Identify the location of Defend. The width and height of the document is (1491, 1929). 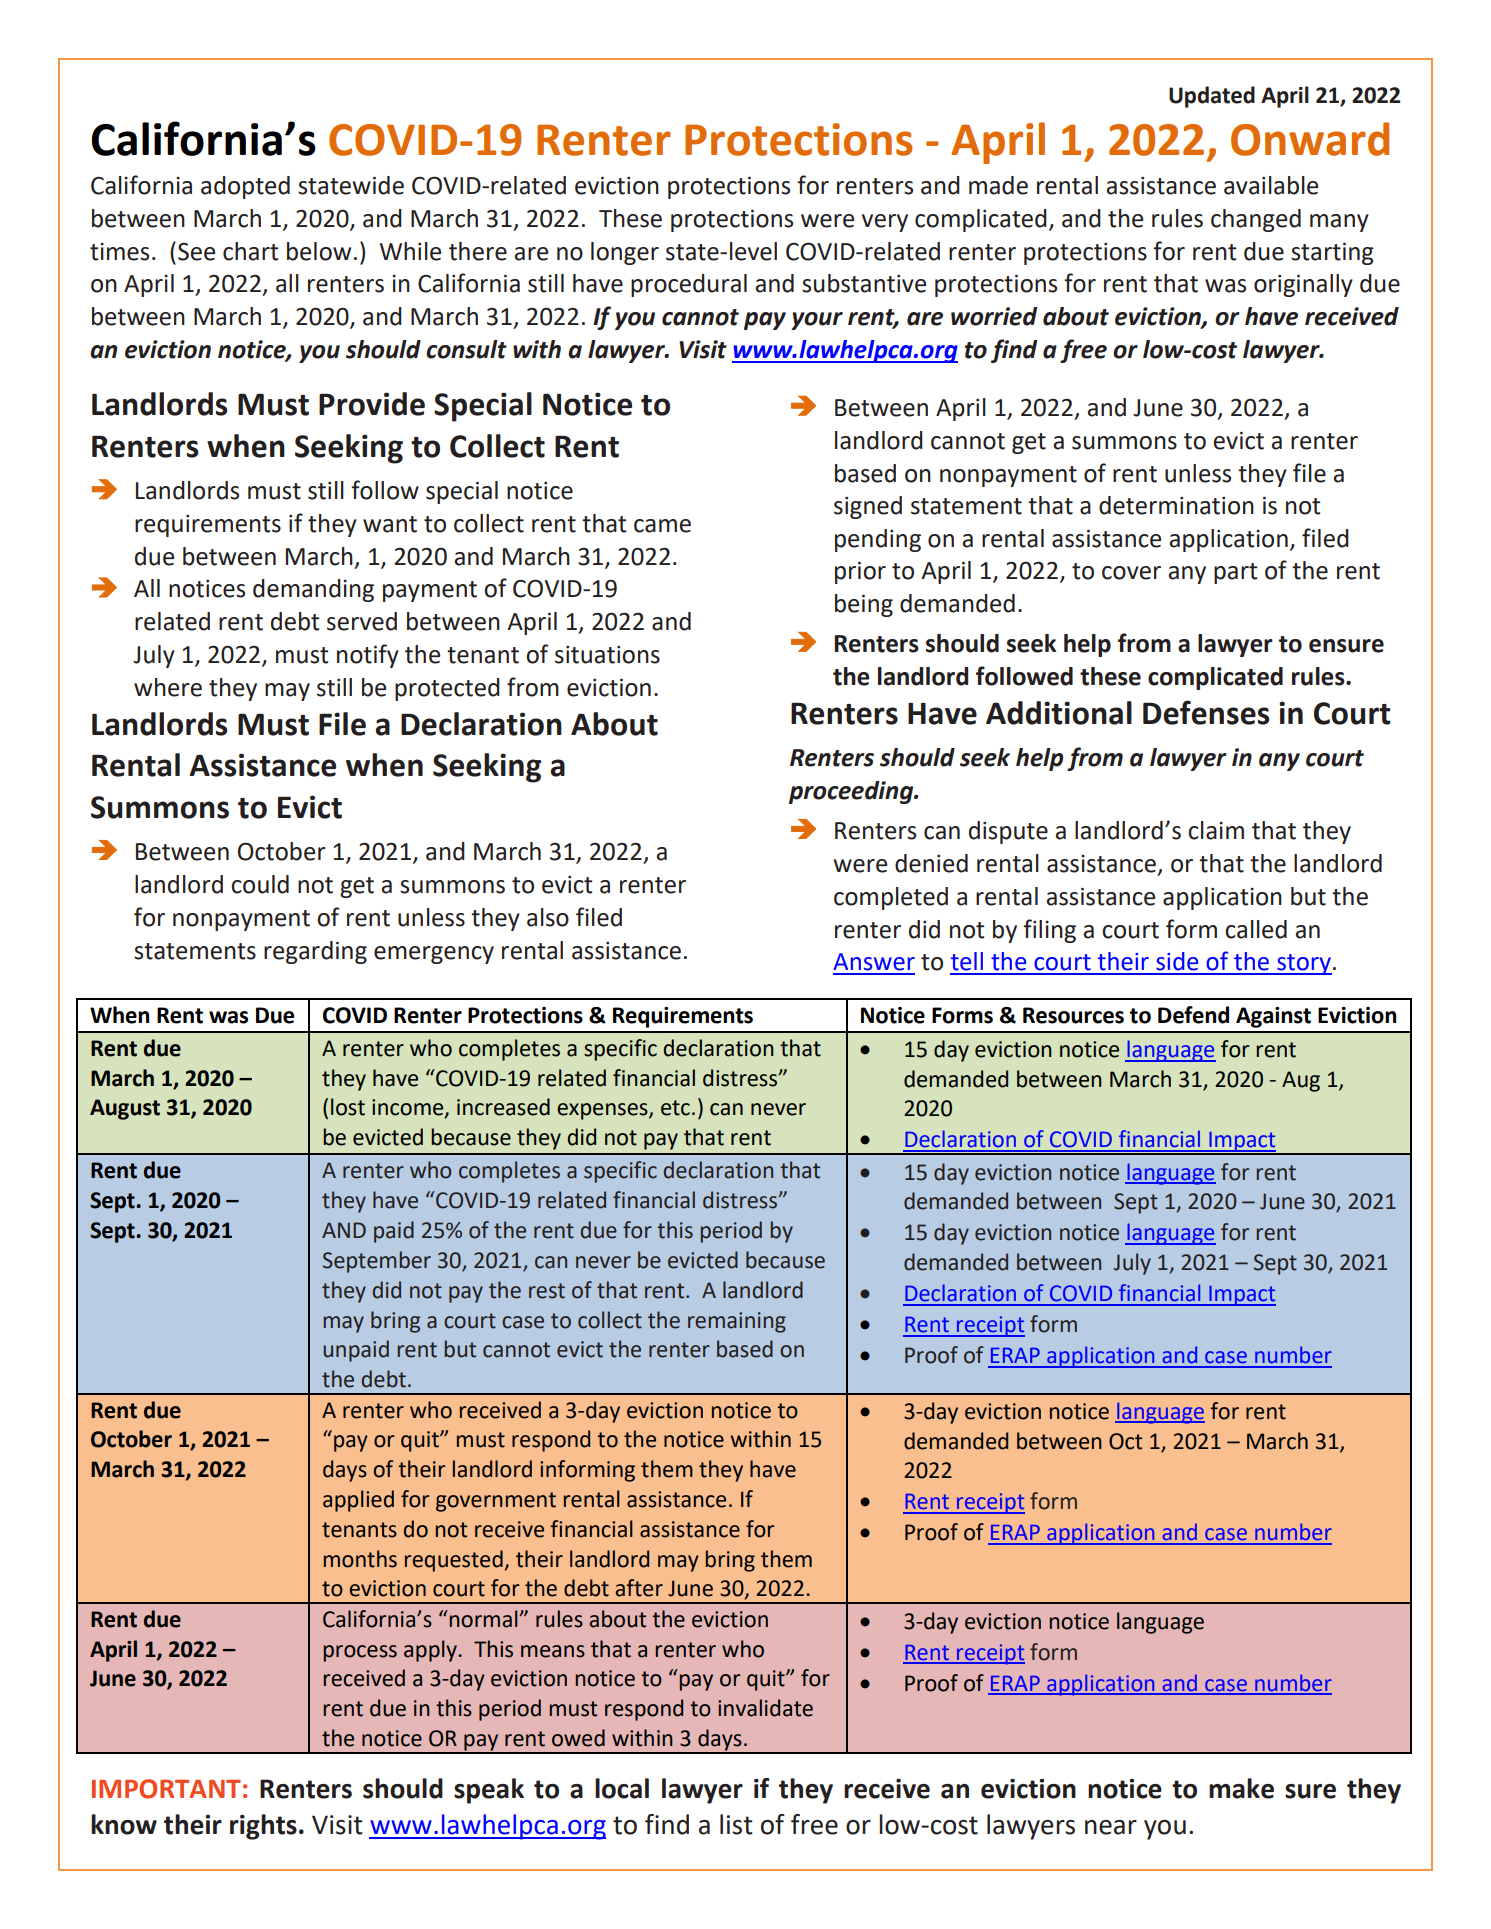
(1193, 1015).
